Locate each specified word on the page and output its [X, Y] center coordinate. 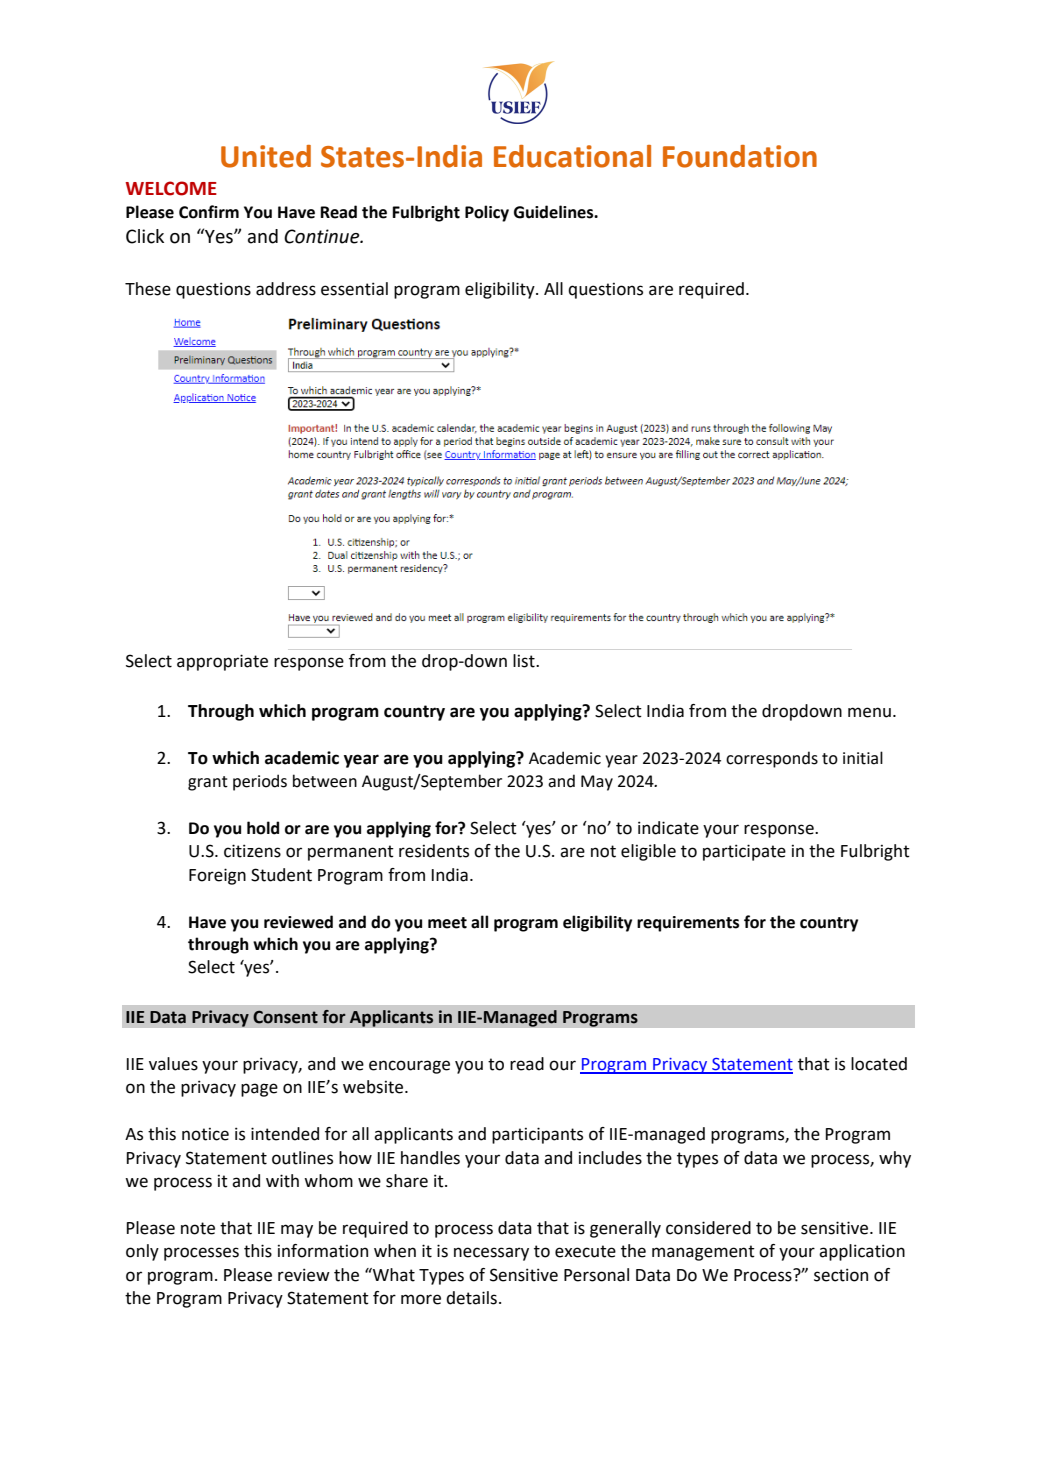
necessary [491, 1254]
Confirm [209, 212]
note [198, 1228]
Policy [487, 213]
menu [869, 712]
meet [447, 923]
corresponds [772, 759]
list [525, 661]
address [286, 289]
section [841, 1275]
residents [434, 851]
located [879, 1064]
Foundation [740, 156]
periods [260, 782]
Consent [285, 1017]
